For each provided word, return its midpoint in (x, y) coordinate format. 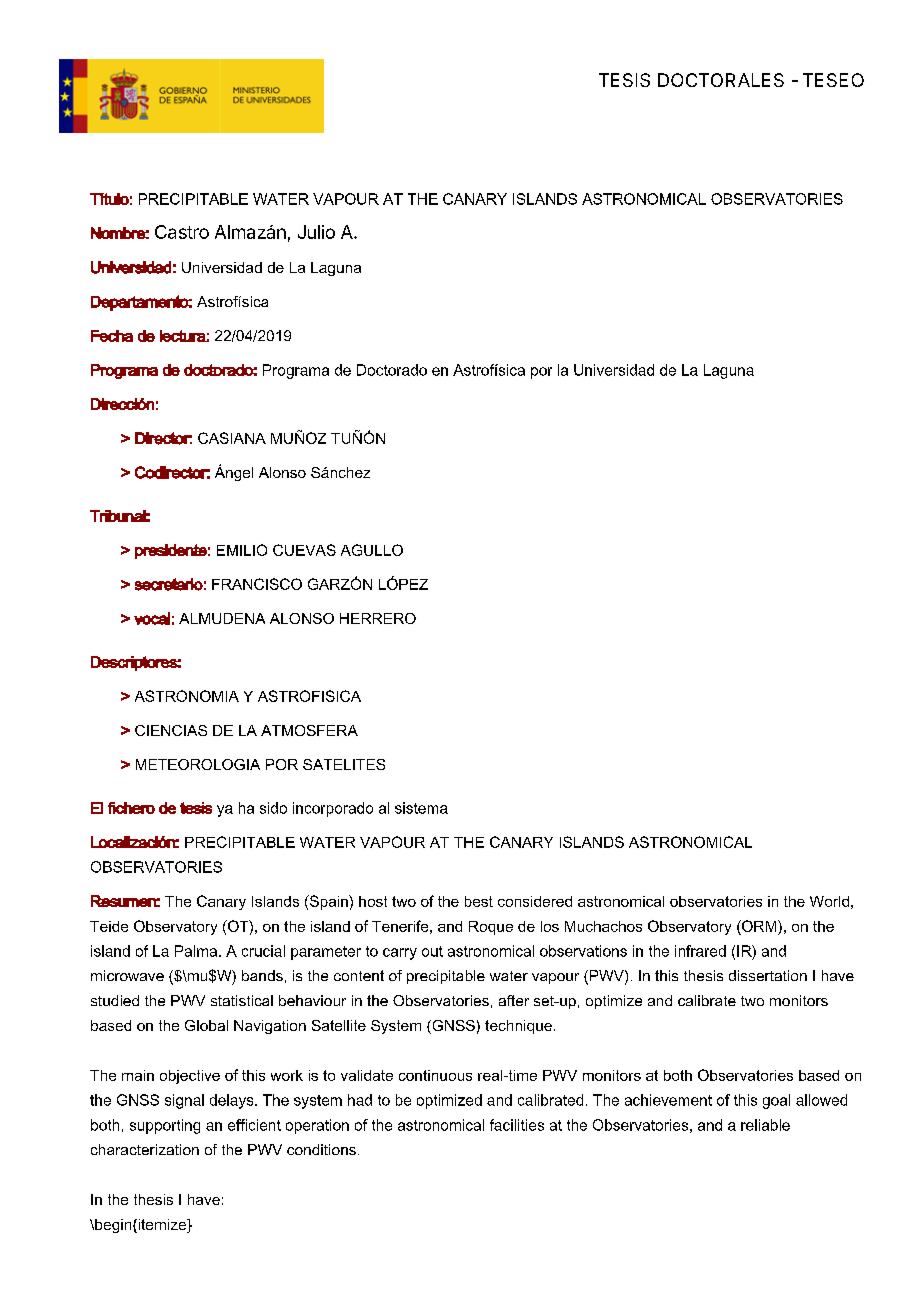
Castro (182, 232)
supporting (165, 1126)
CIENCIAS (171, 730)
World (829, 901)
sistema (421, 808)
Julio (316, 232)
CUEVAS (304, 550)
